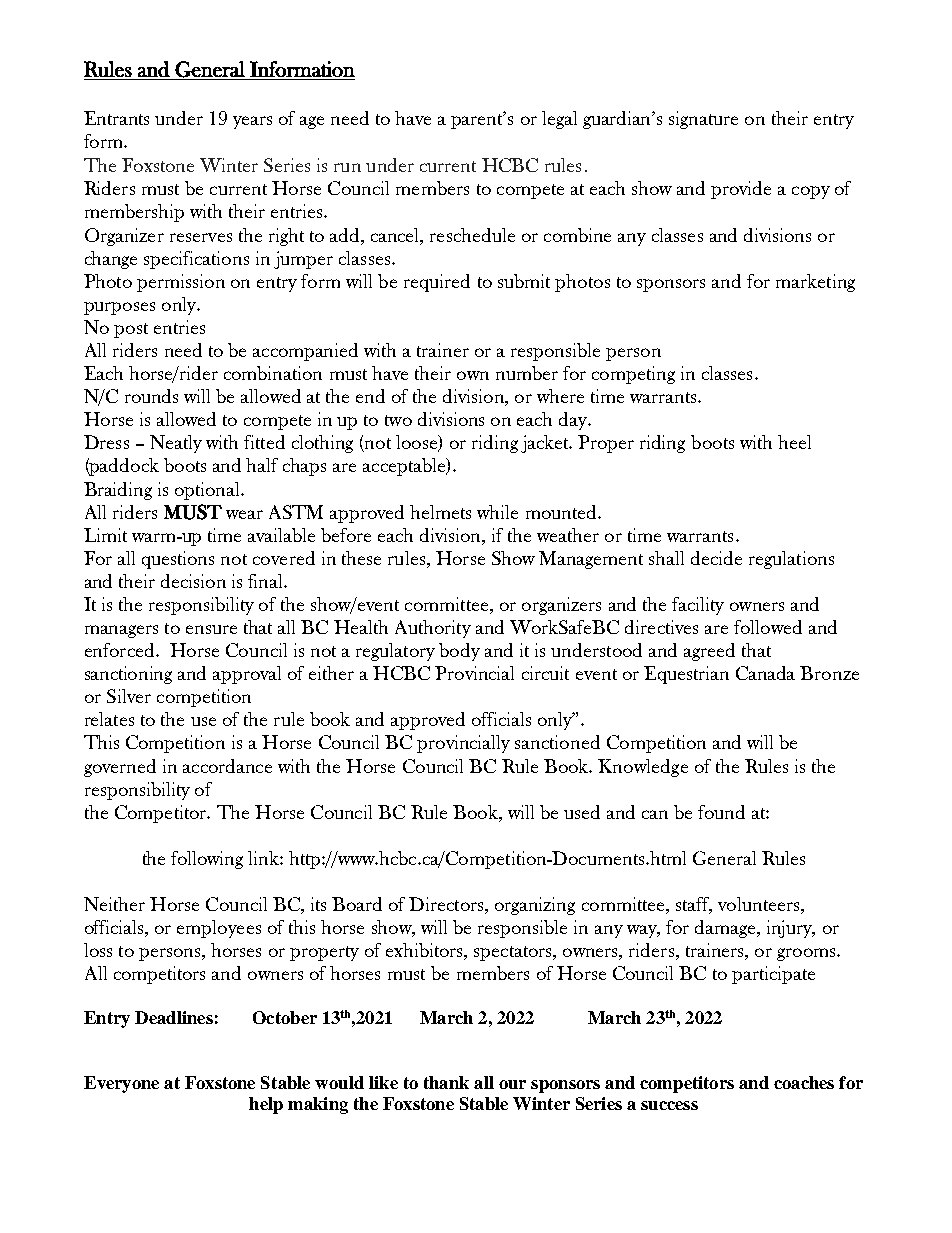 Image resolution: width=952 pixels, height=1233 pixels. What do you see at coordinates (703, 120) in the screenshot?
I see `signature` at bounding box center [703, 120].
